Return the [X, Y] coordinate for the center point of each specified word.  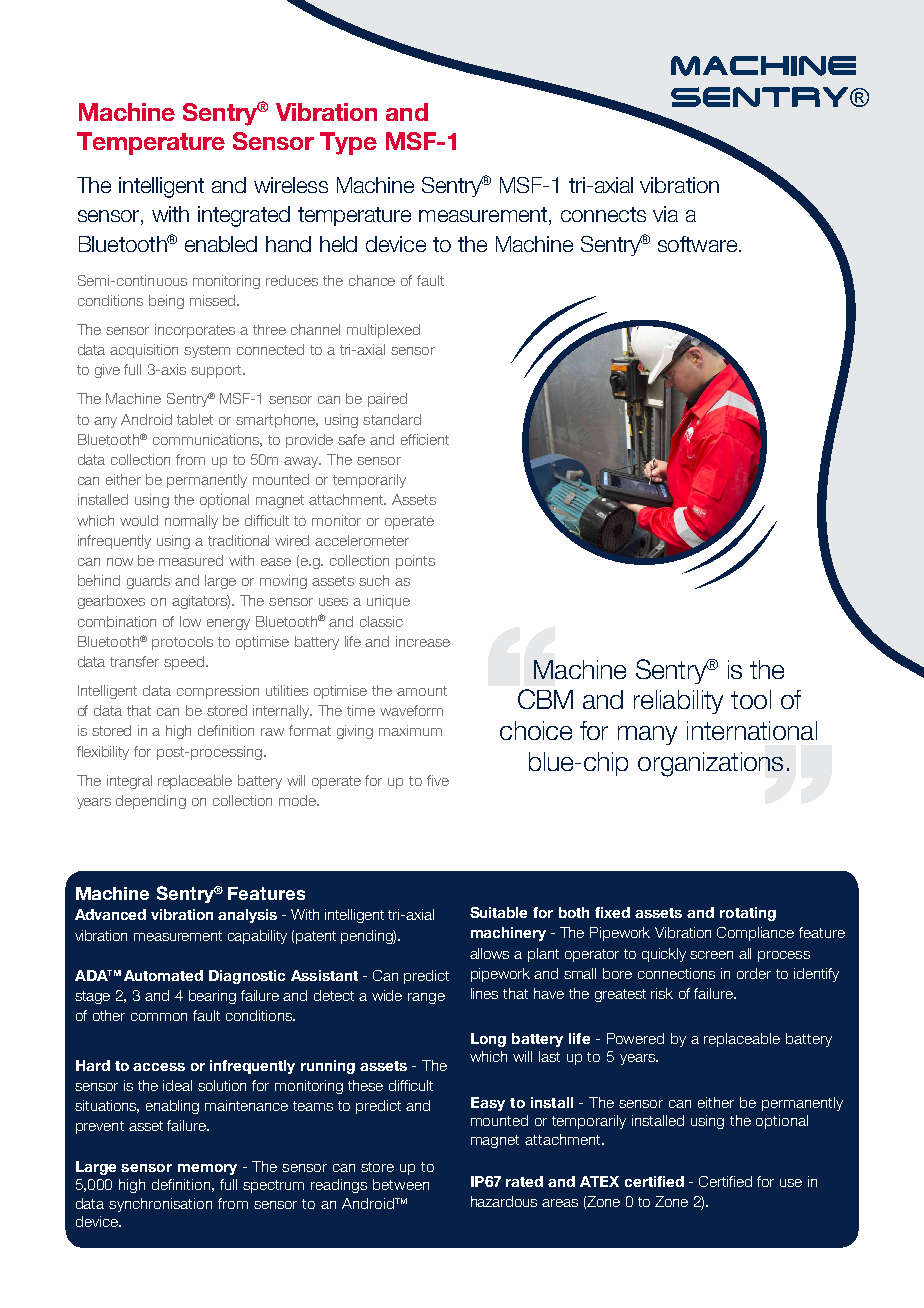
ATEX [599, 1181]
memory [207, 1169]
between [401, 1184]
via [665, 214]
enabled [221, 244]
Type [348, 143]
